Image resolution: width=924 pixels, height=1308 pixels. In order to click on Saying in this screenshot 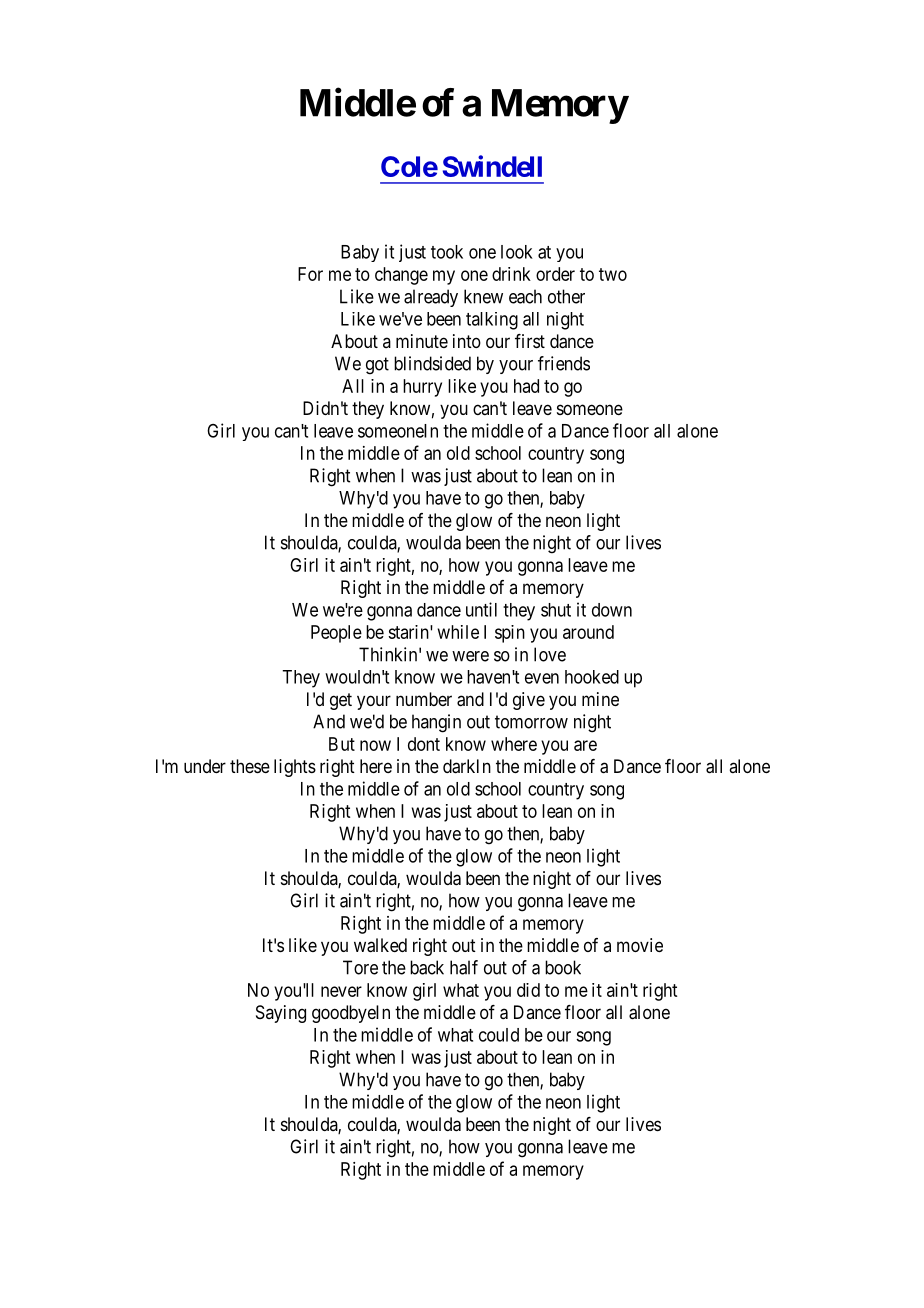, I will do `click(281, 1014)`.
